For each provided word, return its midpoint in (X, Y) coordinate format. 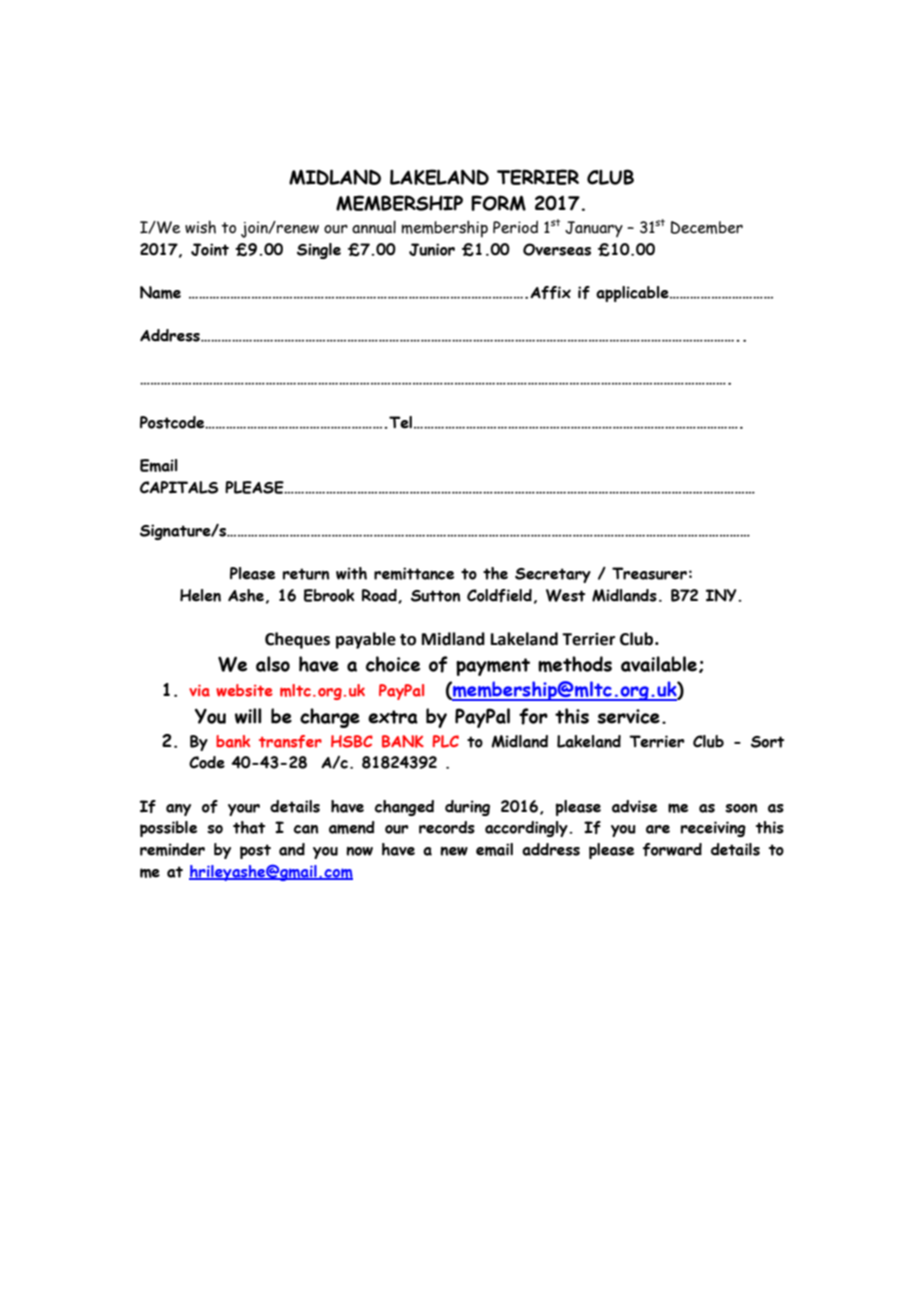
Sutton (435, 596)
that (249, 827)
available (659, 664)
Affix (550, 292)
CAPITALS (179, 487)
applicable (633, 294)
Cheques (297, 640)
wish (200, 227)
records (447, 827)
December (707, 227)
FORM (498, 203)
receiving (713, 829)
